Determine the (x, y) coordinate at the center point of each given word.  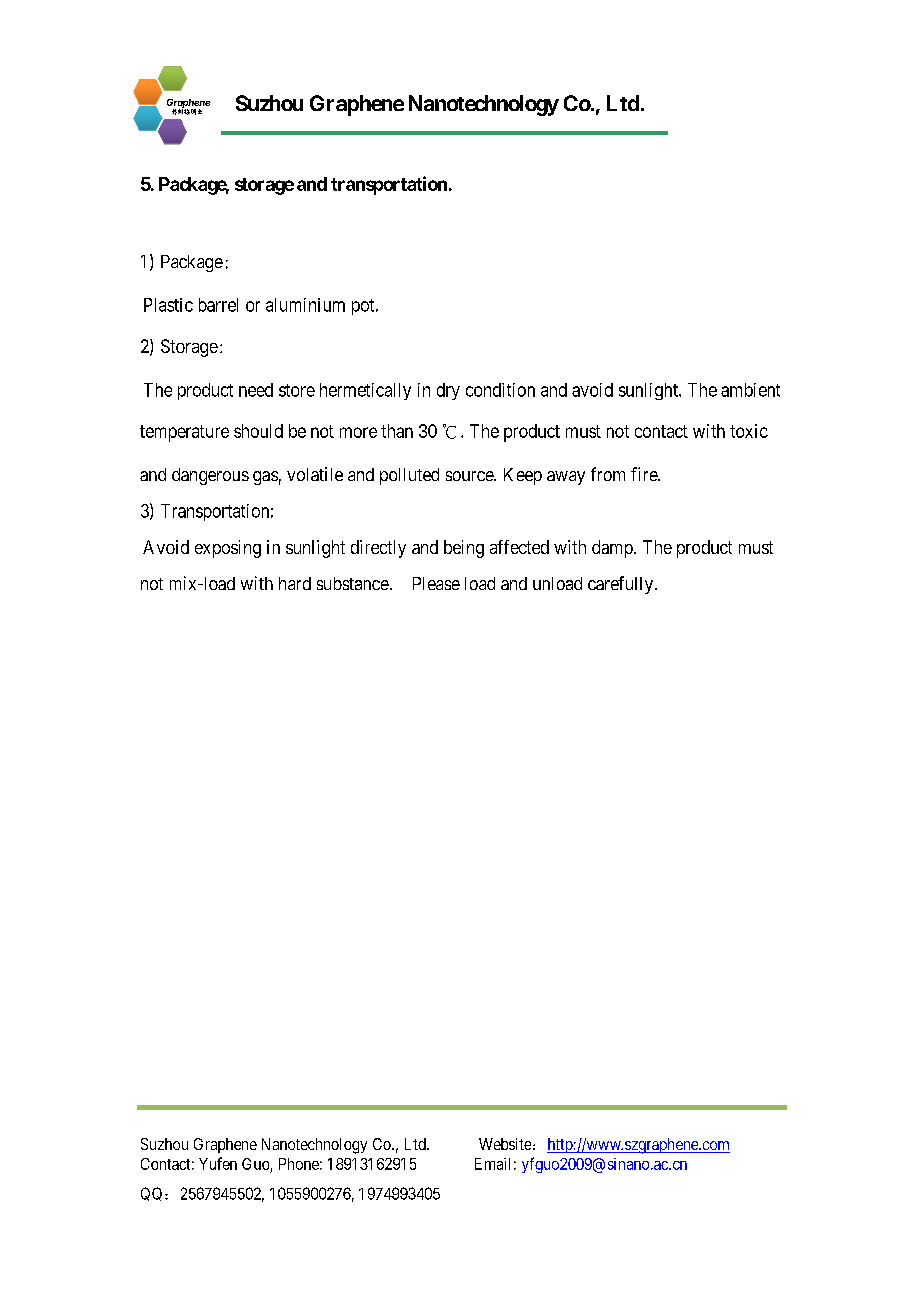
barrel (218, 305)
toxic (749, 431)
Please (436, 583)
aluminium (305, 305)
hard (295, 583)
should (258, 431)
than (397, 431)
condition (500, 390)
